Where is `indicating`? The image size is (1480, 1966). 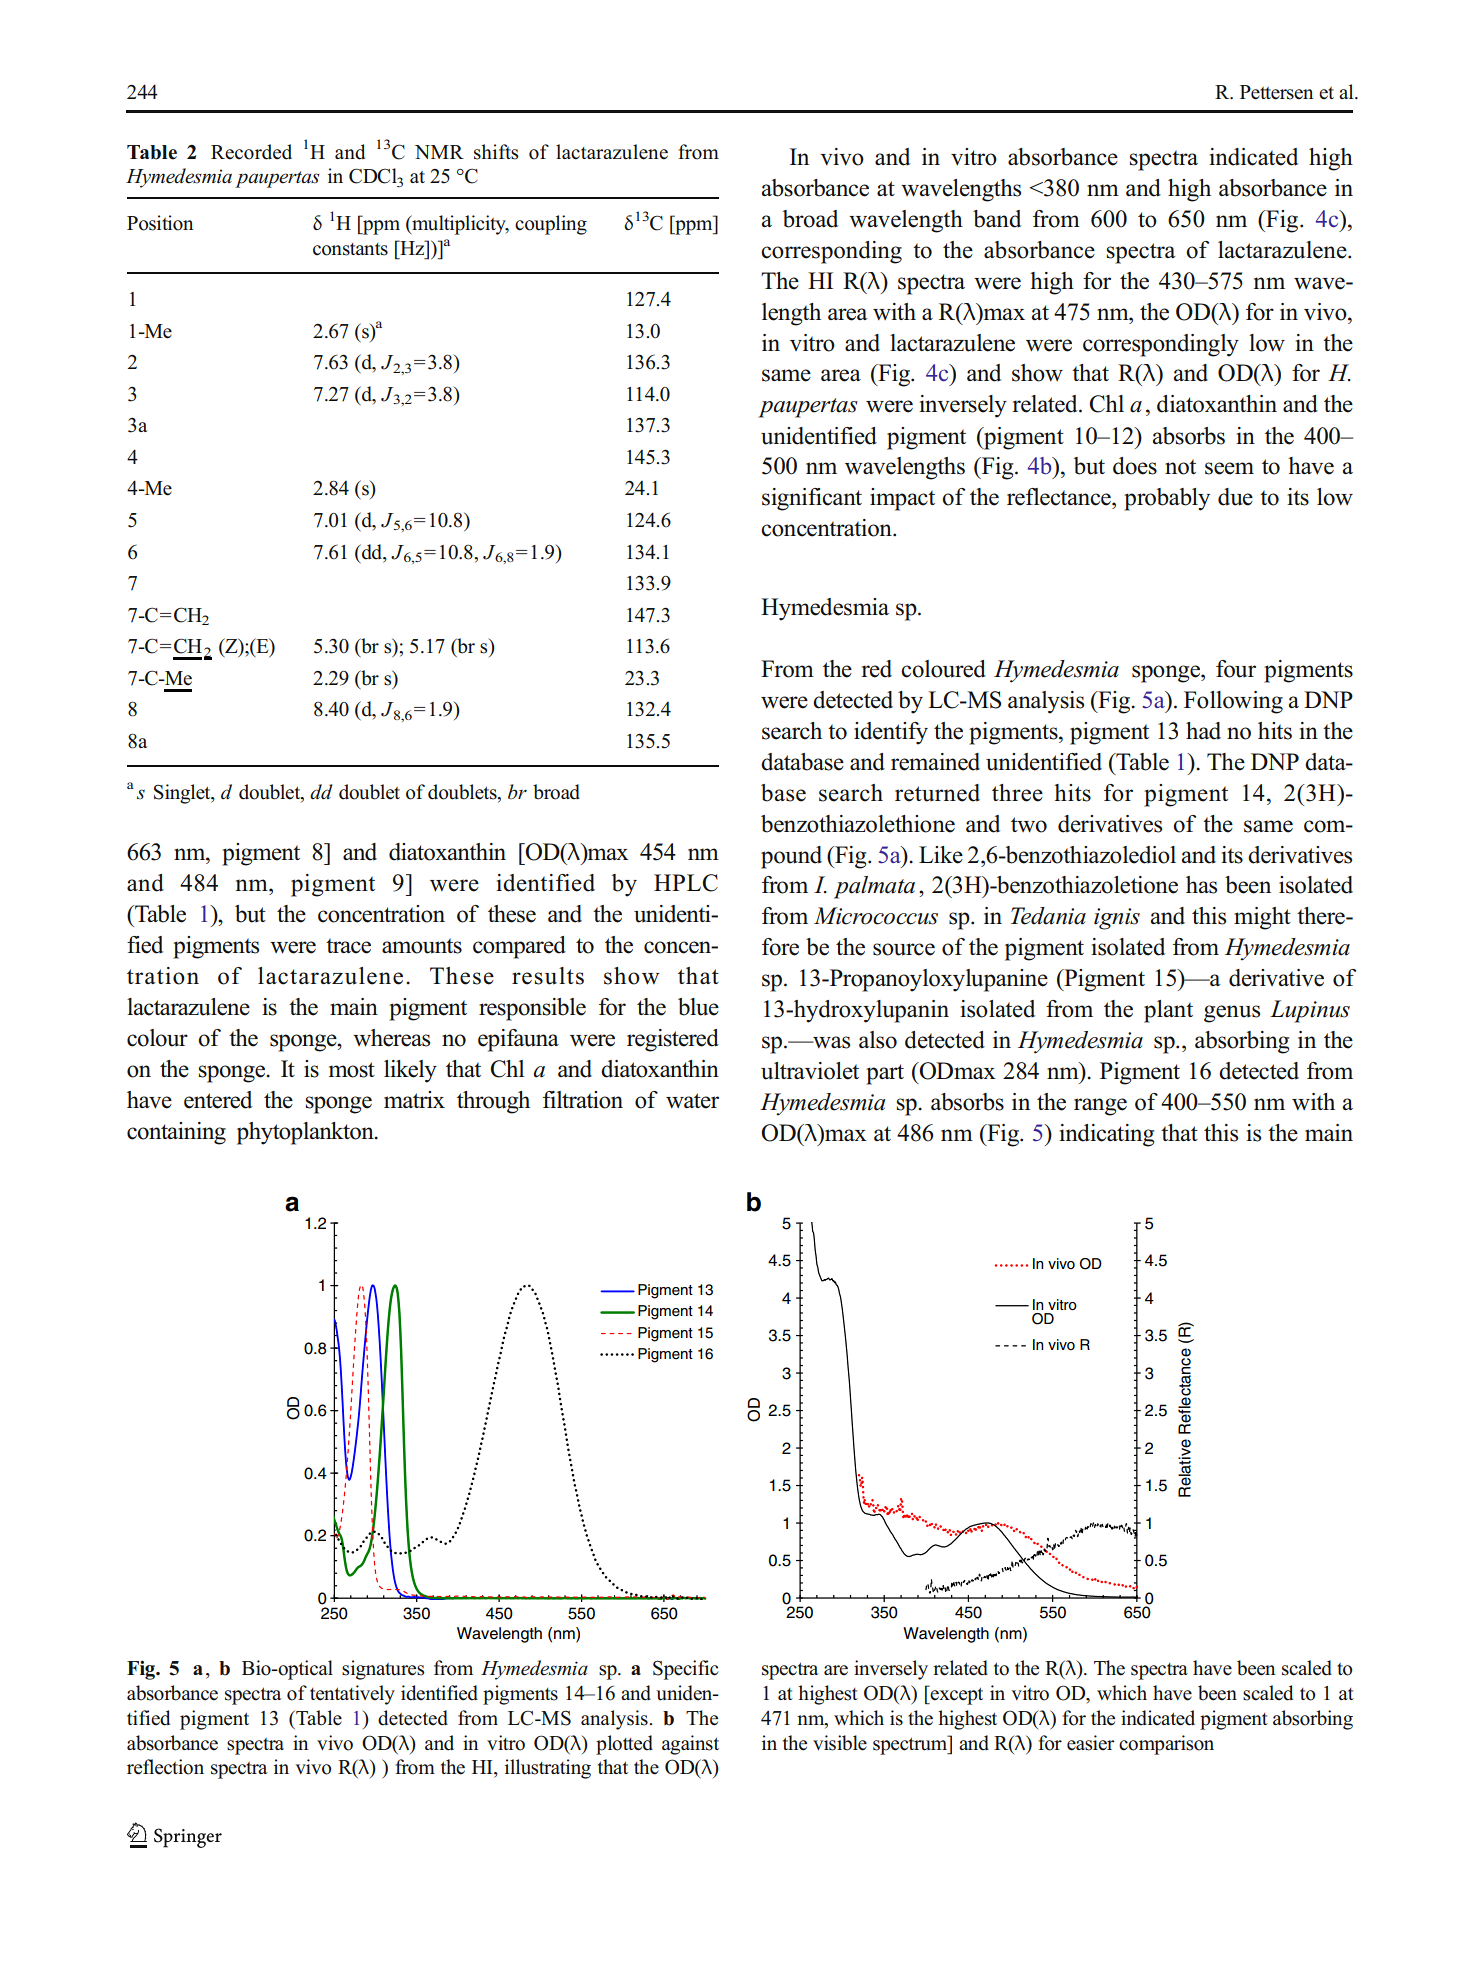
indicating is located at coordinates (1106, 1135).
